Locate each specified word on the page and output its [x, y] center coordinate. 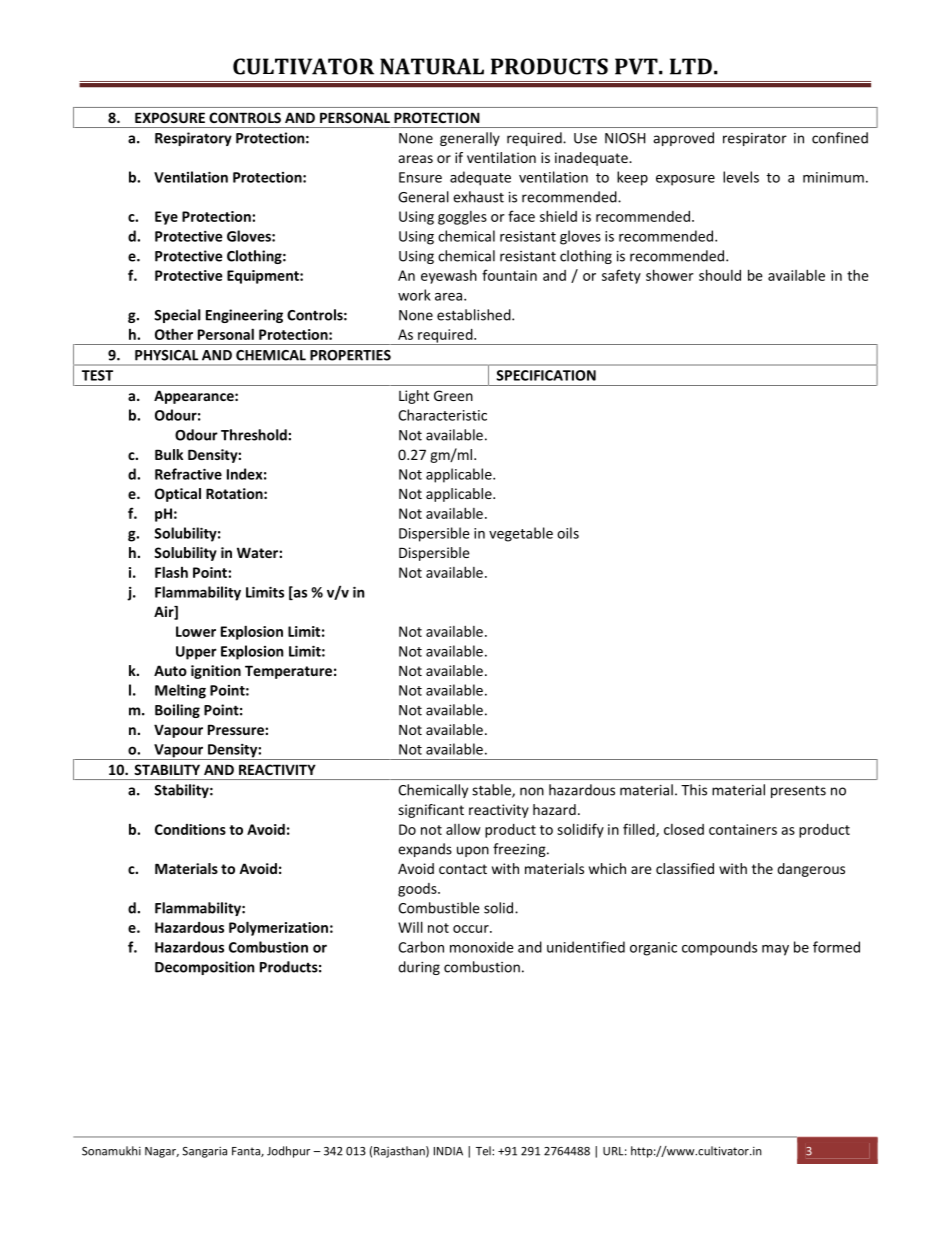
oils [568, 533]
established [475, 315]
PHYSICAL [166, 355]
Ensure [420, 177]
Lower [196, 631]
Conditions [190, 829]
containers [743, 829]
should [720, 275]
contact [463, 869]
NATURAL [432, 66]
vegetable [521, 534]
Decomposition [204, 968]
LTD [691, 66]
